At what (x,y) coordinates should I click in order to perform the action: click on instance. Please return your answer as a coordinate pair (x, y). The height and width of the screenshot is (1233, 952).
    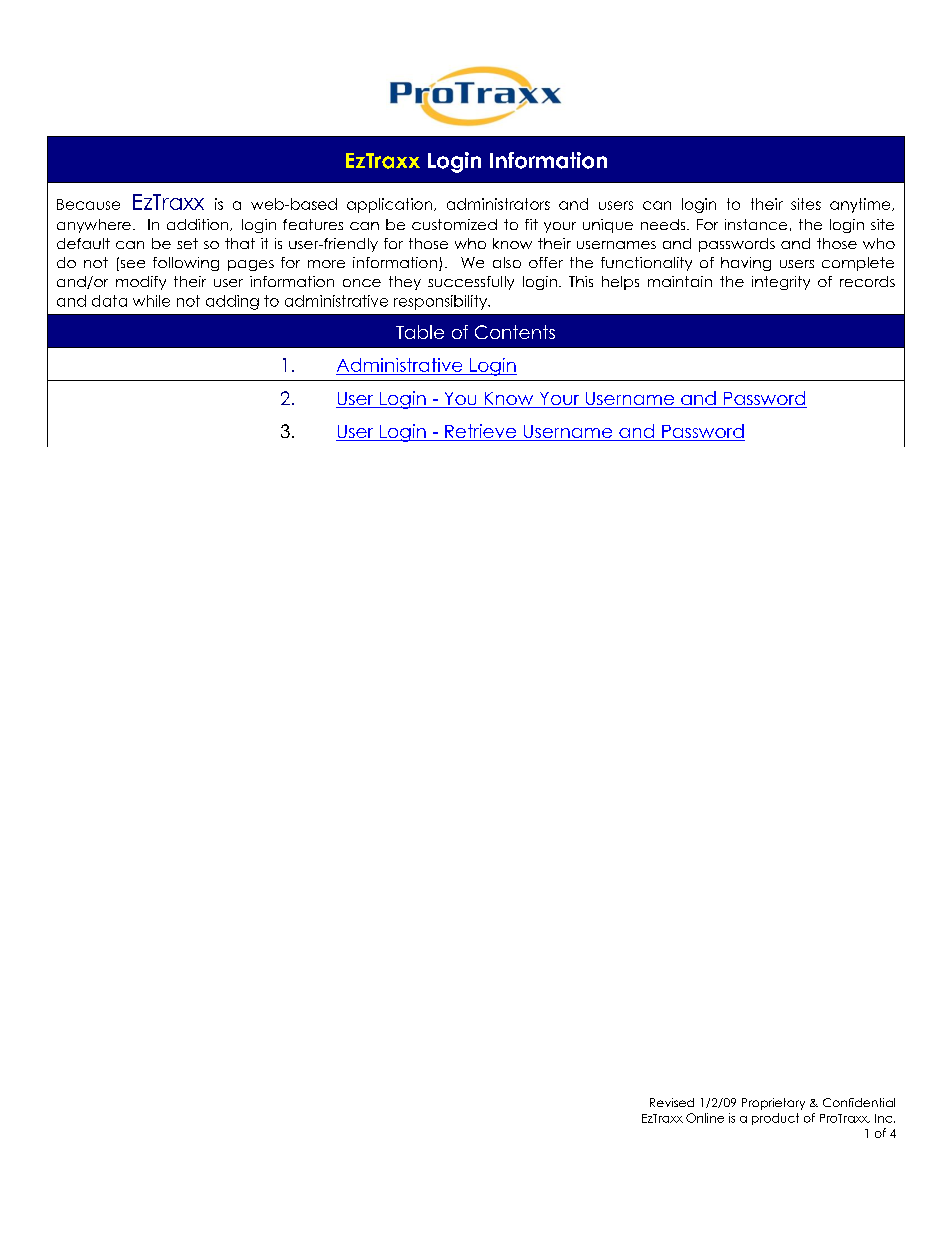
    Looking at the image, I should click on (756, 224).
